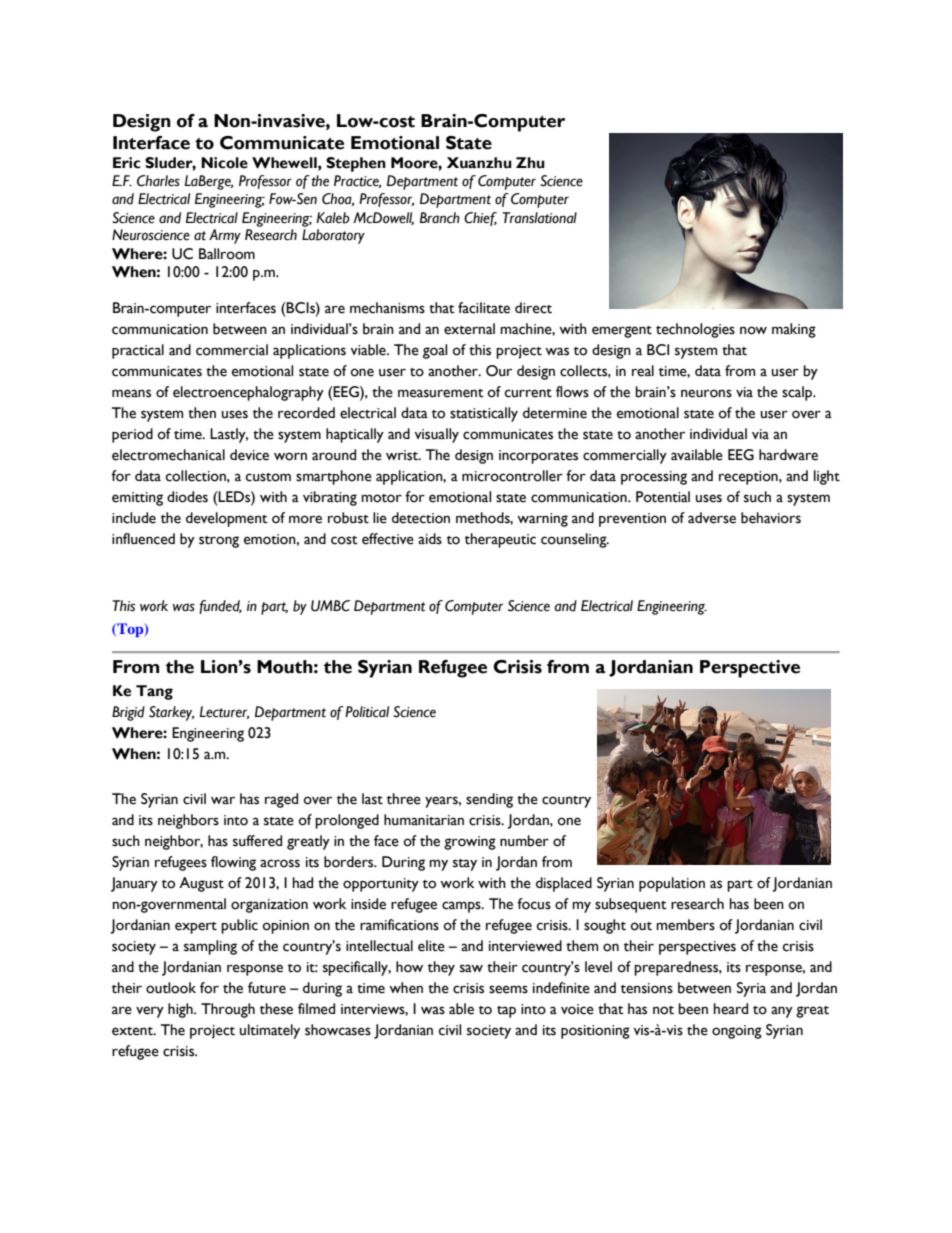 This document has width=952, height=1233. What do you see at coordinates (228, 1010) in the document?
I see `Through` at bounding box center [228, 1010].
